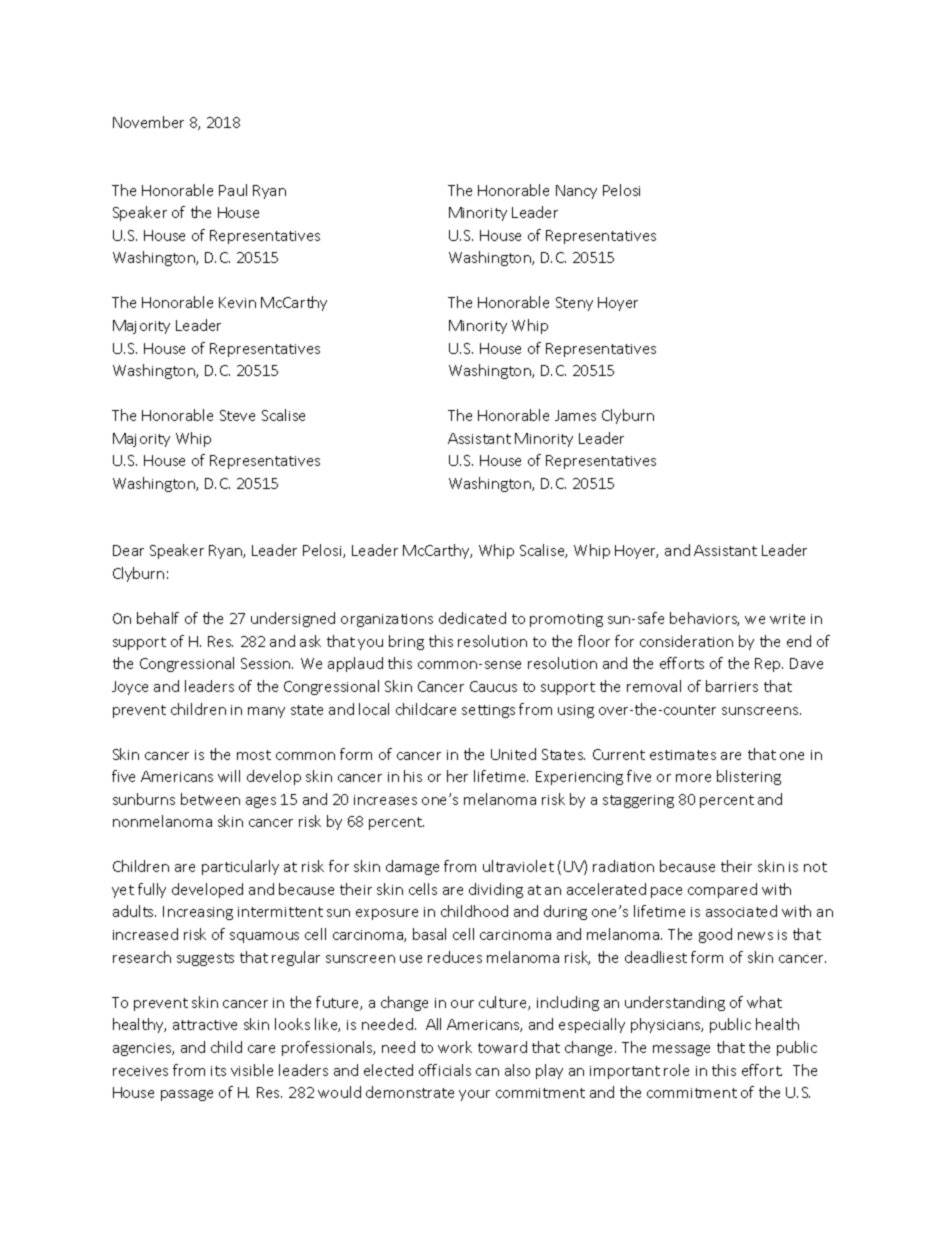  Describe the element at coordinates (445, 1070) in the screenshot. I see `officials` at that location.
